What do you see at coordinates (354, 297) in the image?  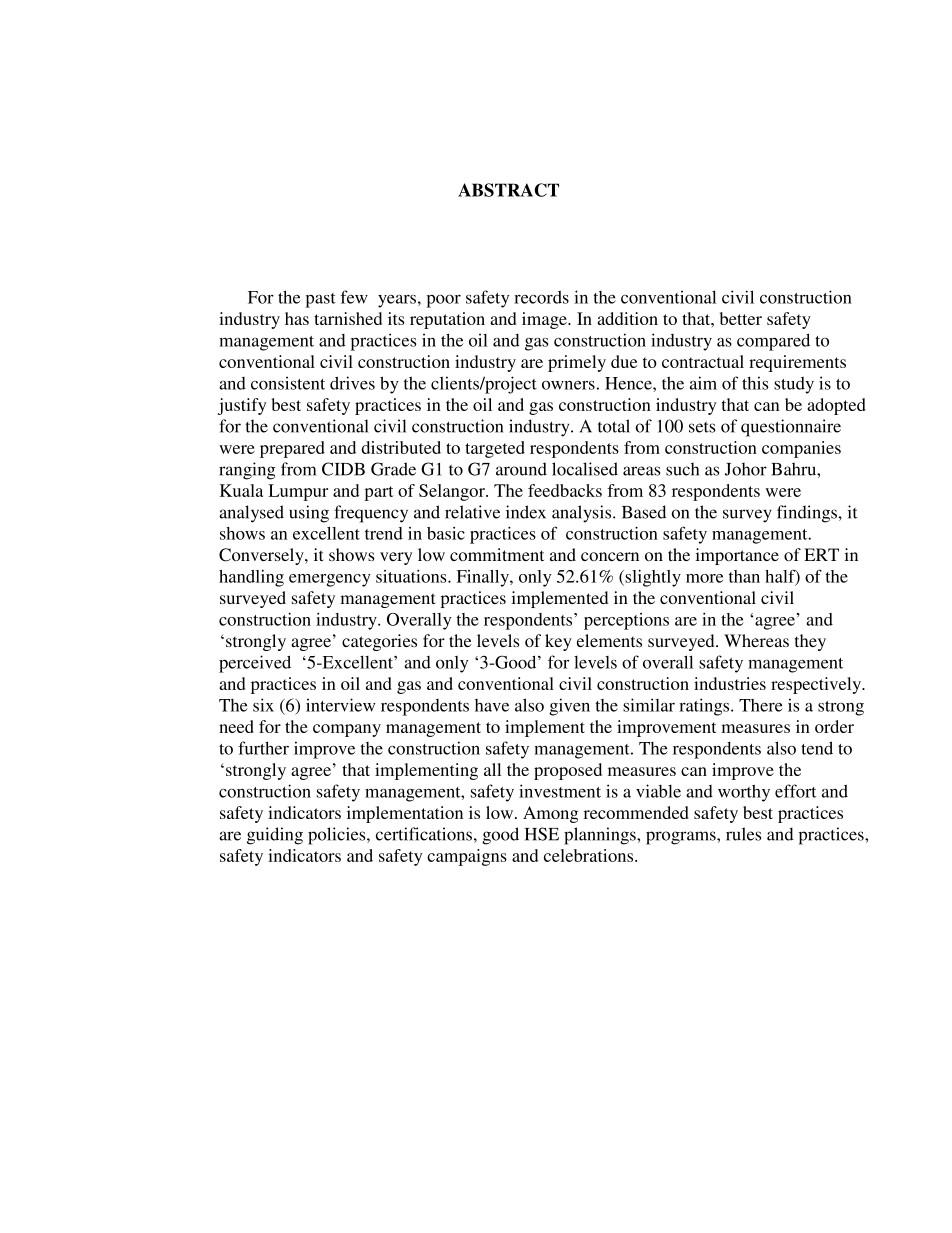 I see `few` at bounding box center [354, 297].
